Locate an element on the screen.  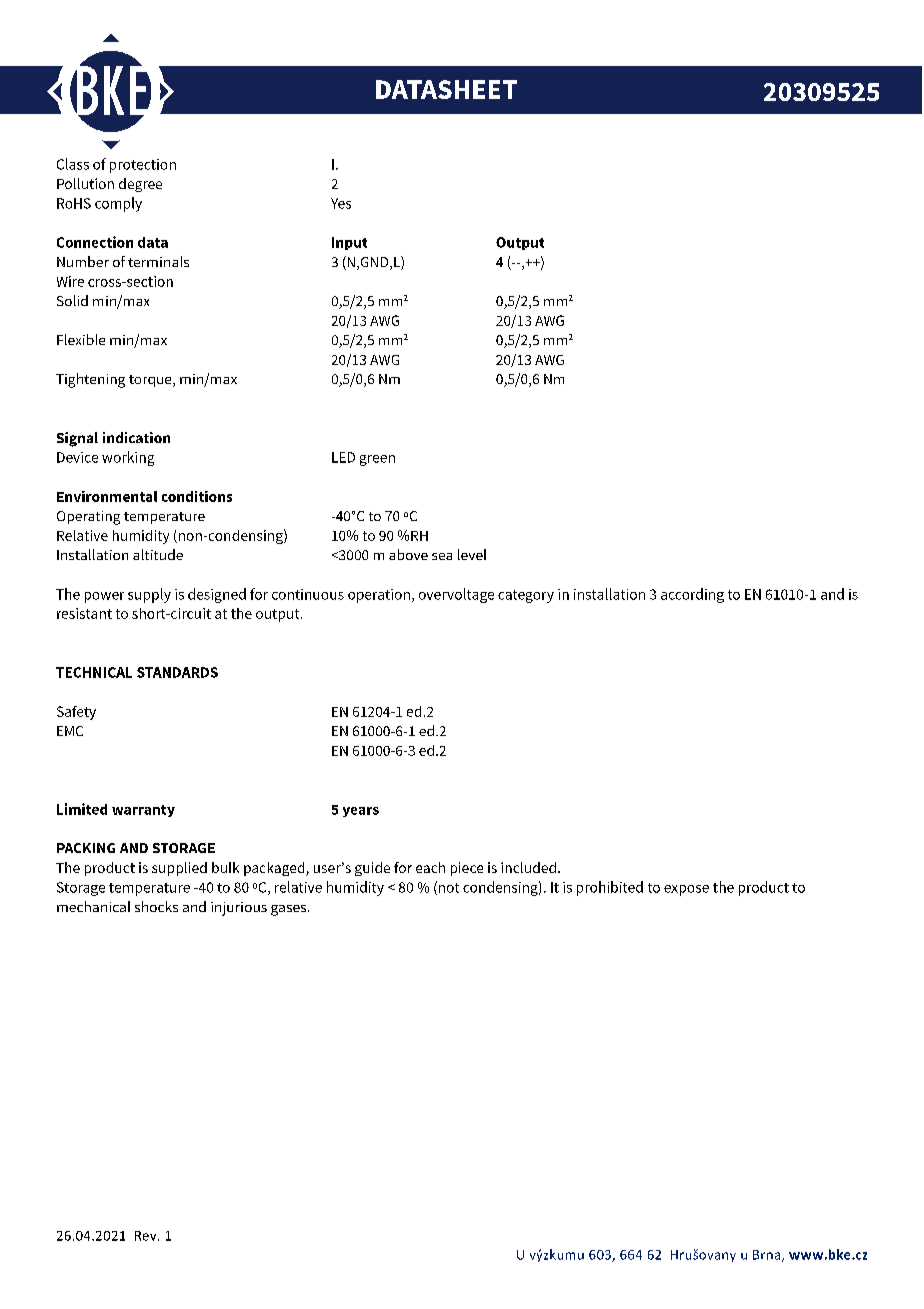
according is located at coordinates (692, 595).
